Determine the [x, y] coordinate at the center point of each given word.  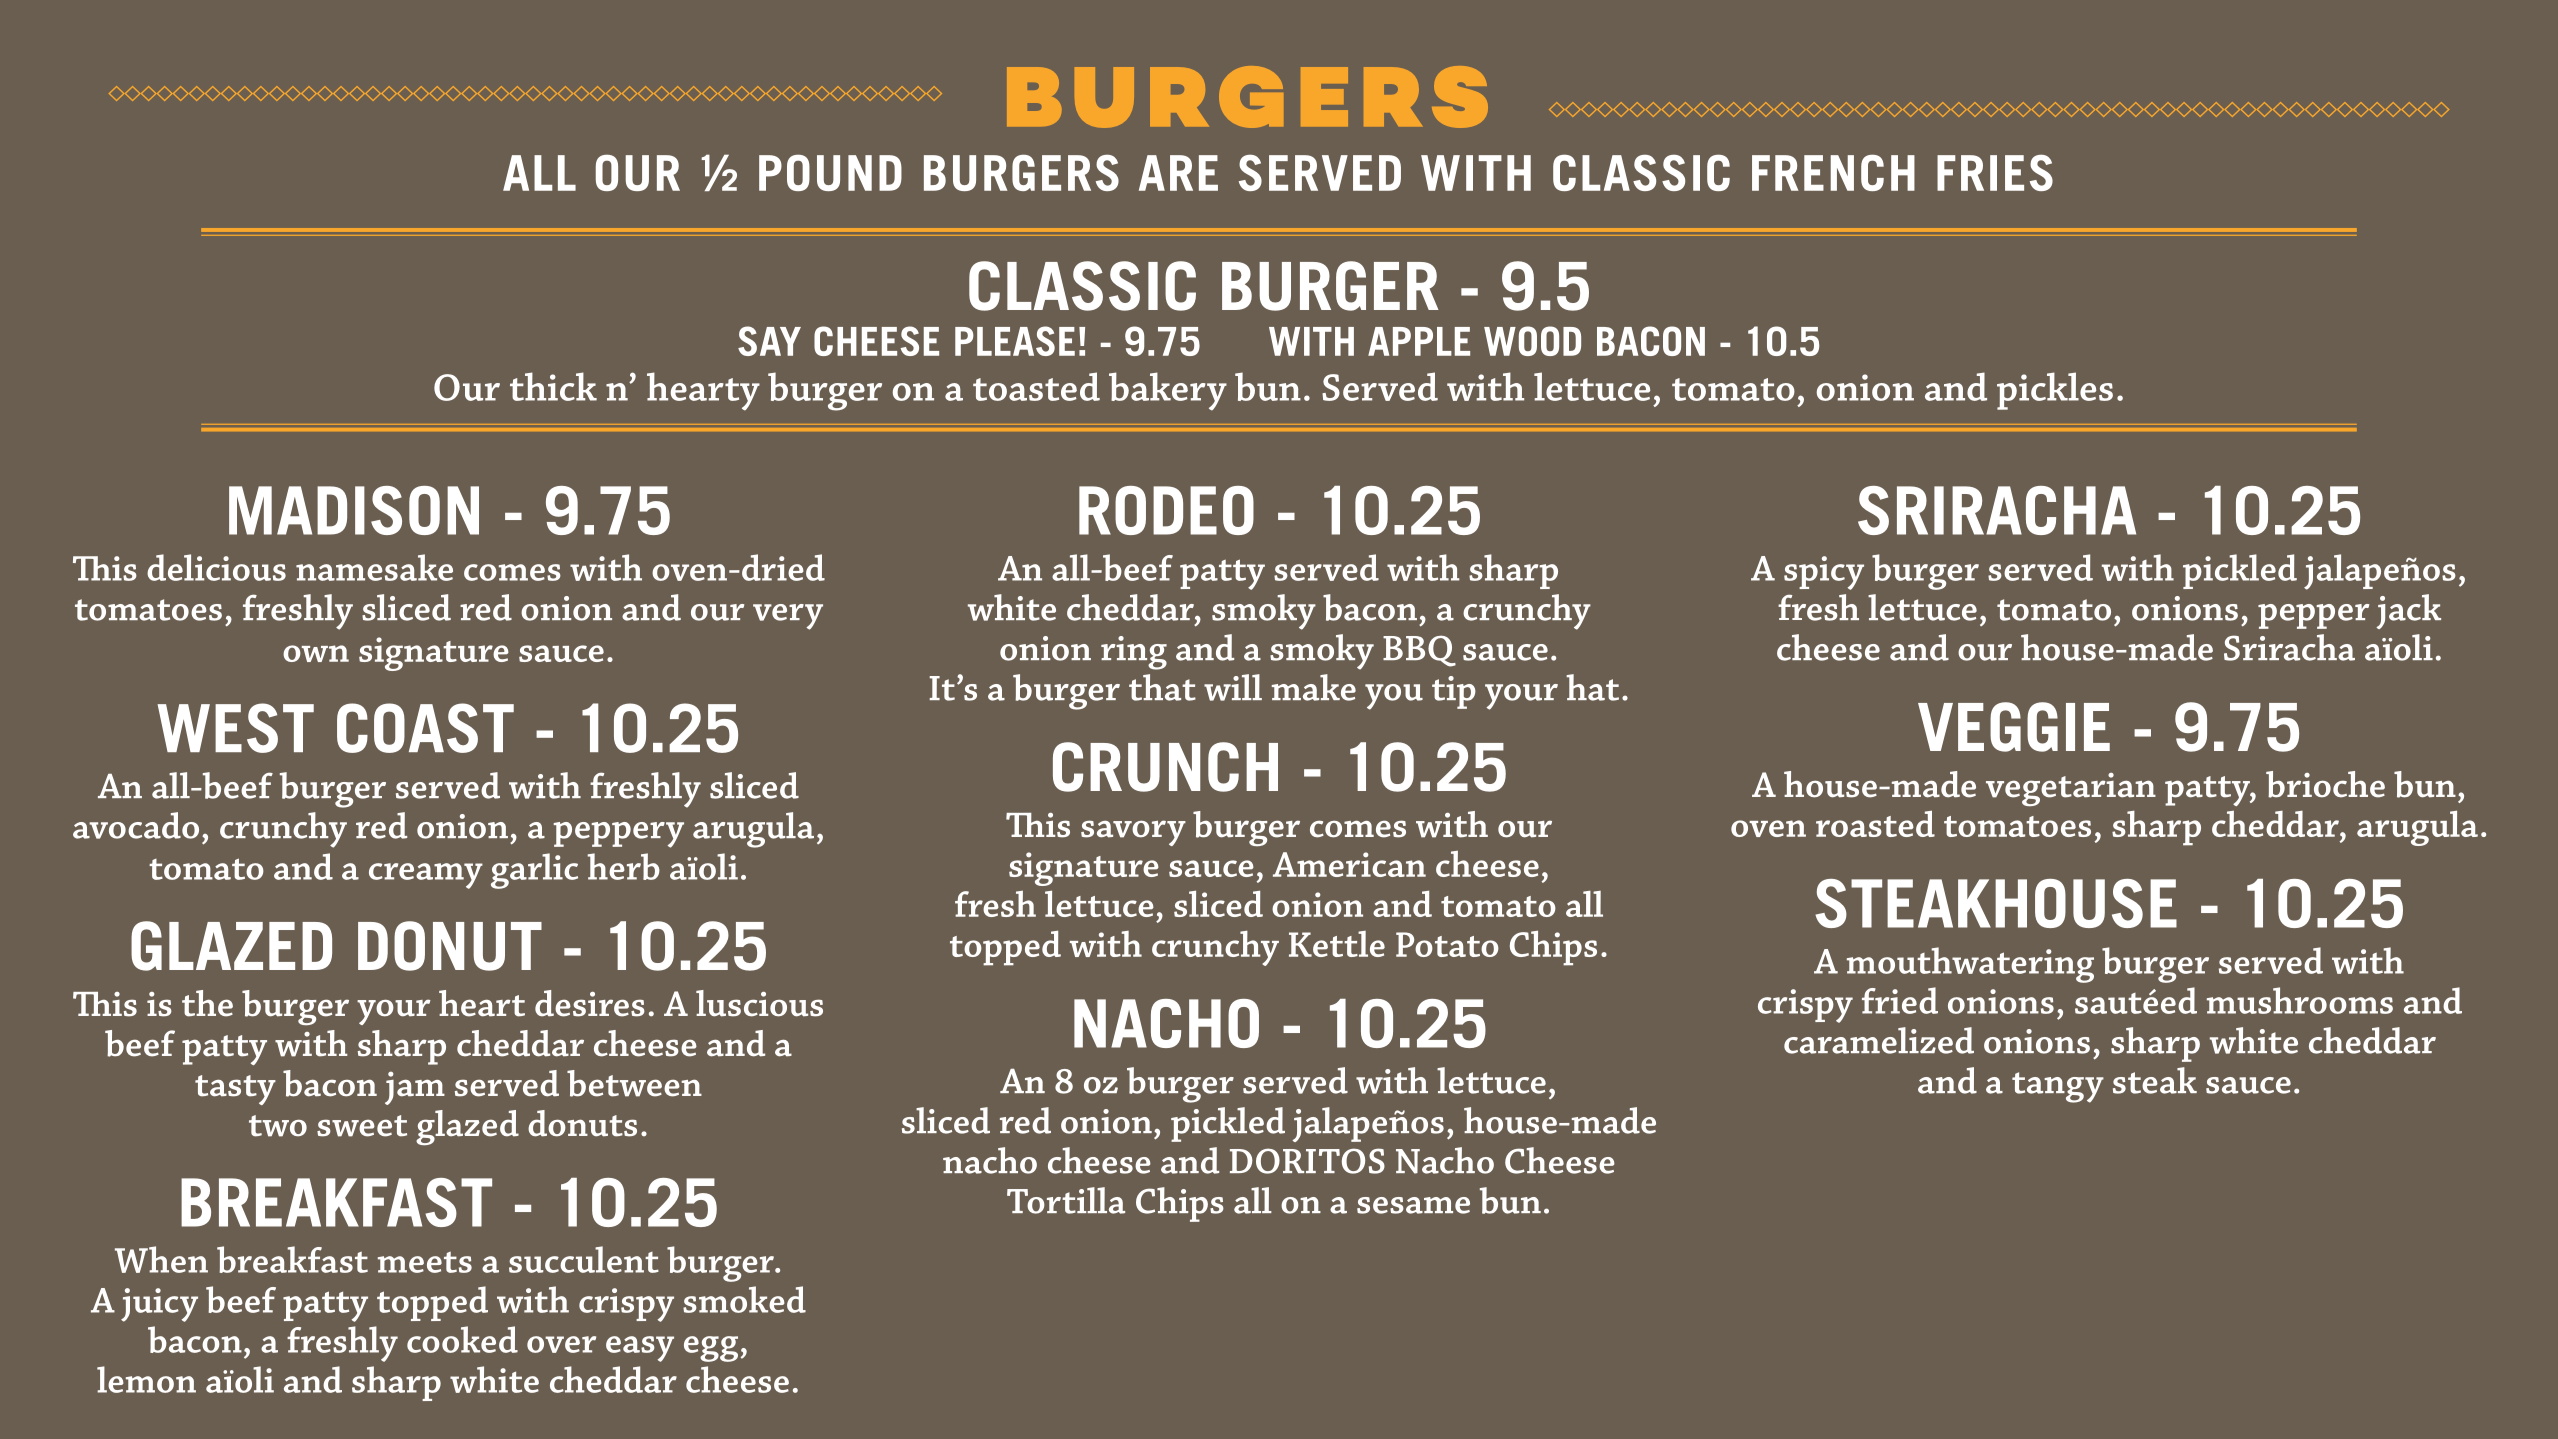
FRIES [1995, 172]
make [1314, 687]
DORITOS [1307, 1161]
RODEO [1166, 510]
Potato [1447, 944]
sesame [1413, 1205]
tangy [2058, 1087]
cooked [462, 1339]
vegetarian [2071, 790]
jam [415, 1088]
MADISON [354, 510]
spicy [1824, 573]
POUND [830, 172]
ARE [1178, 173]
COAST [425, 728]
